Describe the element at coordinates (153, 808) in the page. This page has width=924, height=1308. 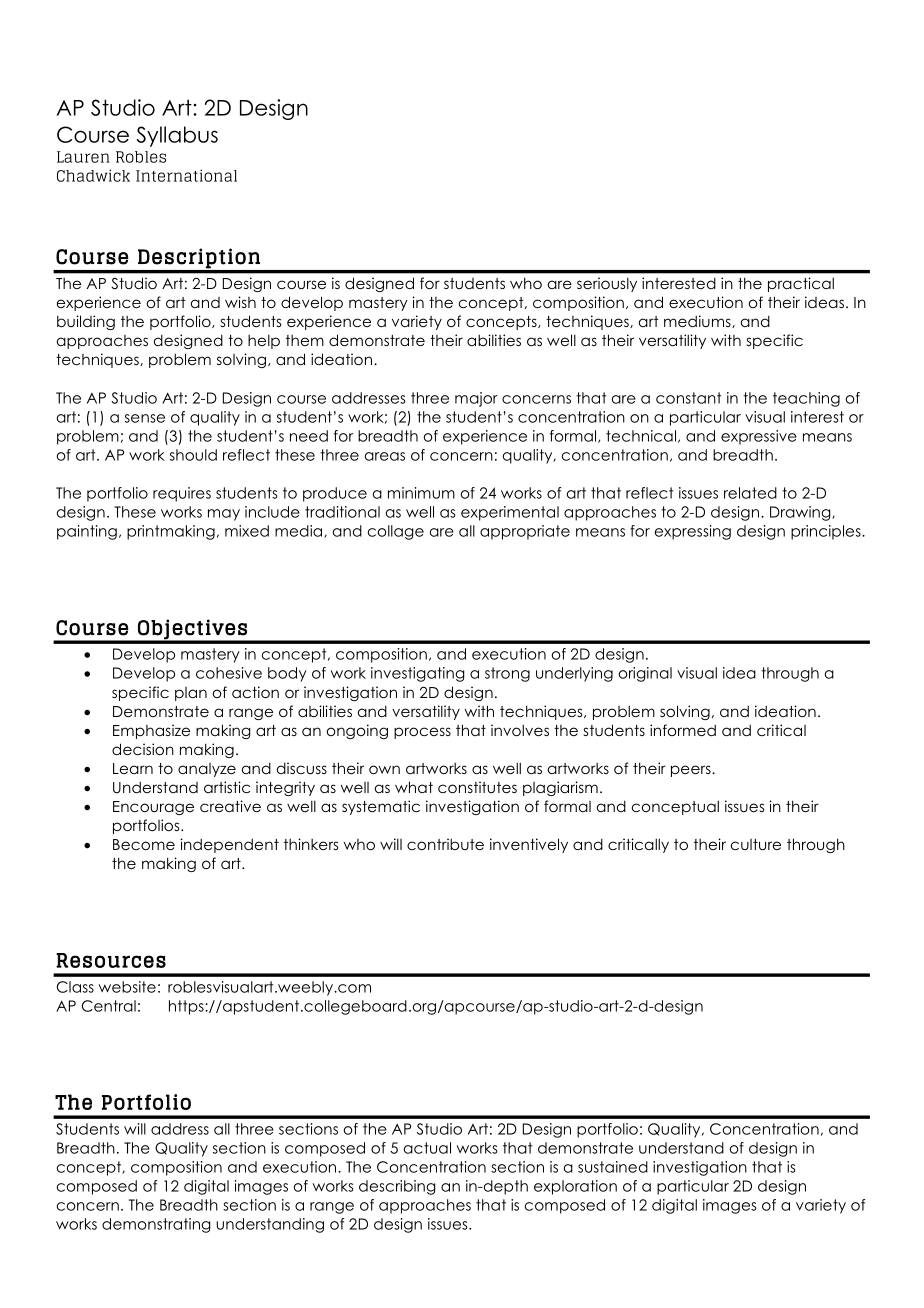
I see `Encourage` at that location.
